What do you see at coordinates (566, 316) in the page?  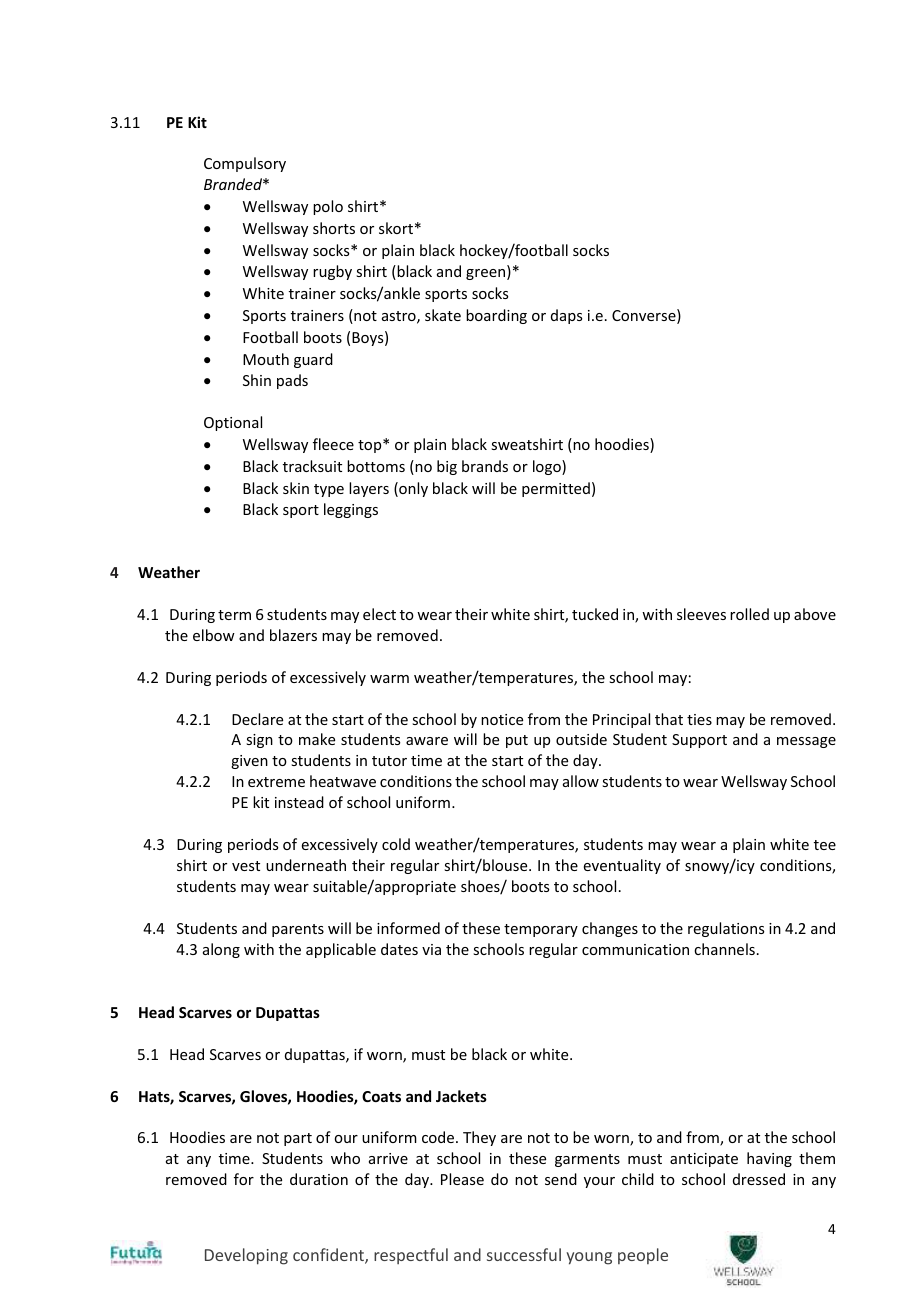 I see `daps` at bounding box center [566, 316].
